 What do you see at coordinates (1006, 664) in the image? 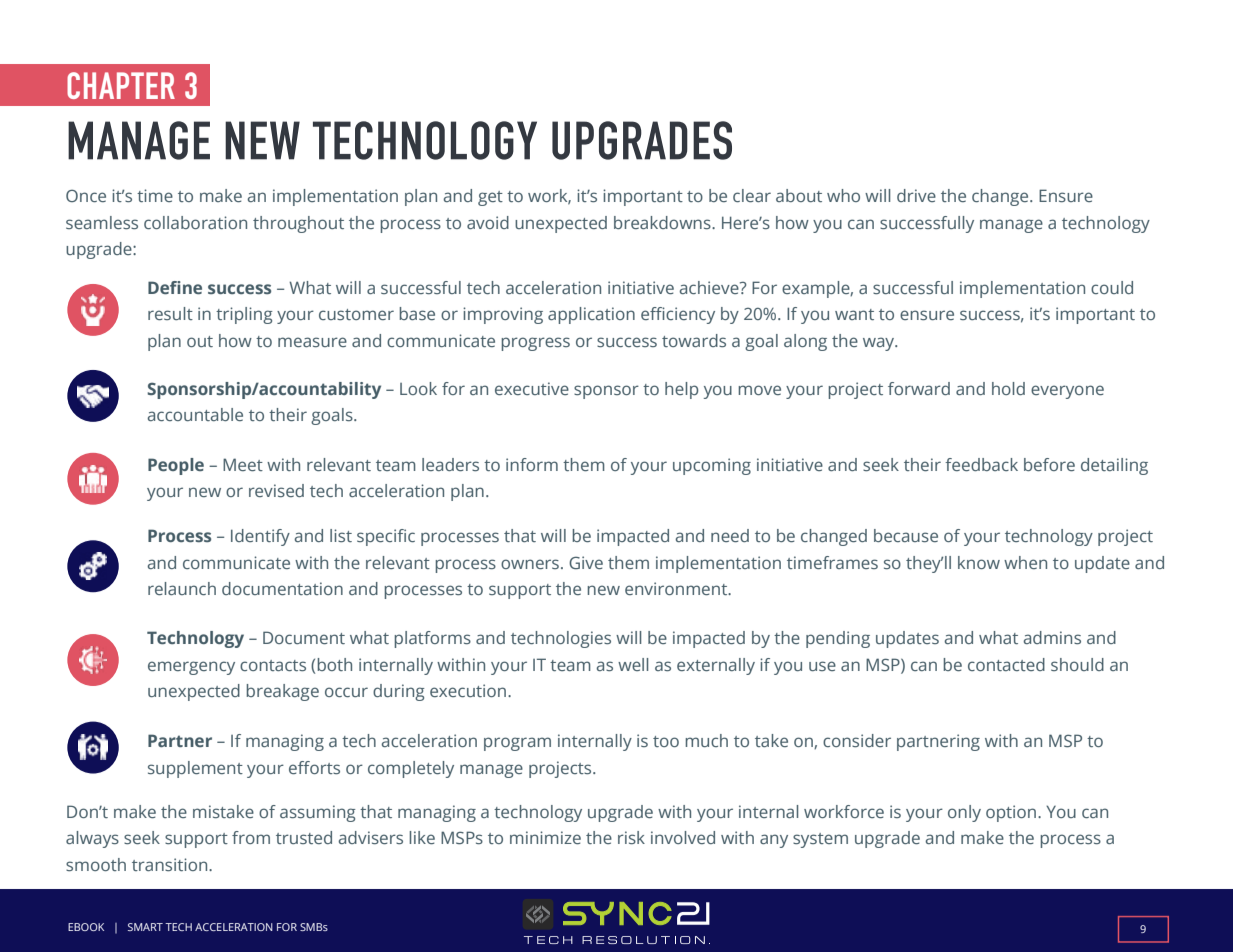
I see `contacted` at bounding box center [1006, 664].
